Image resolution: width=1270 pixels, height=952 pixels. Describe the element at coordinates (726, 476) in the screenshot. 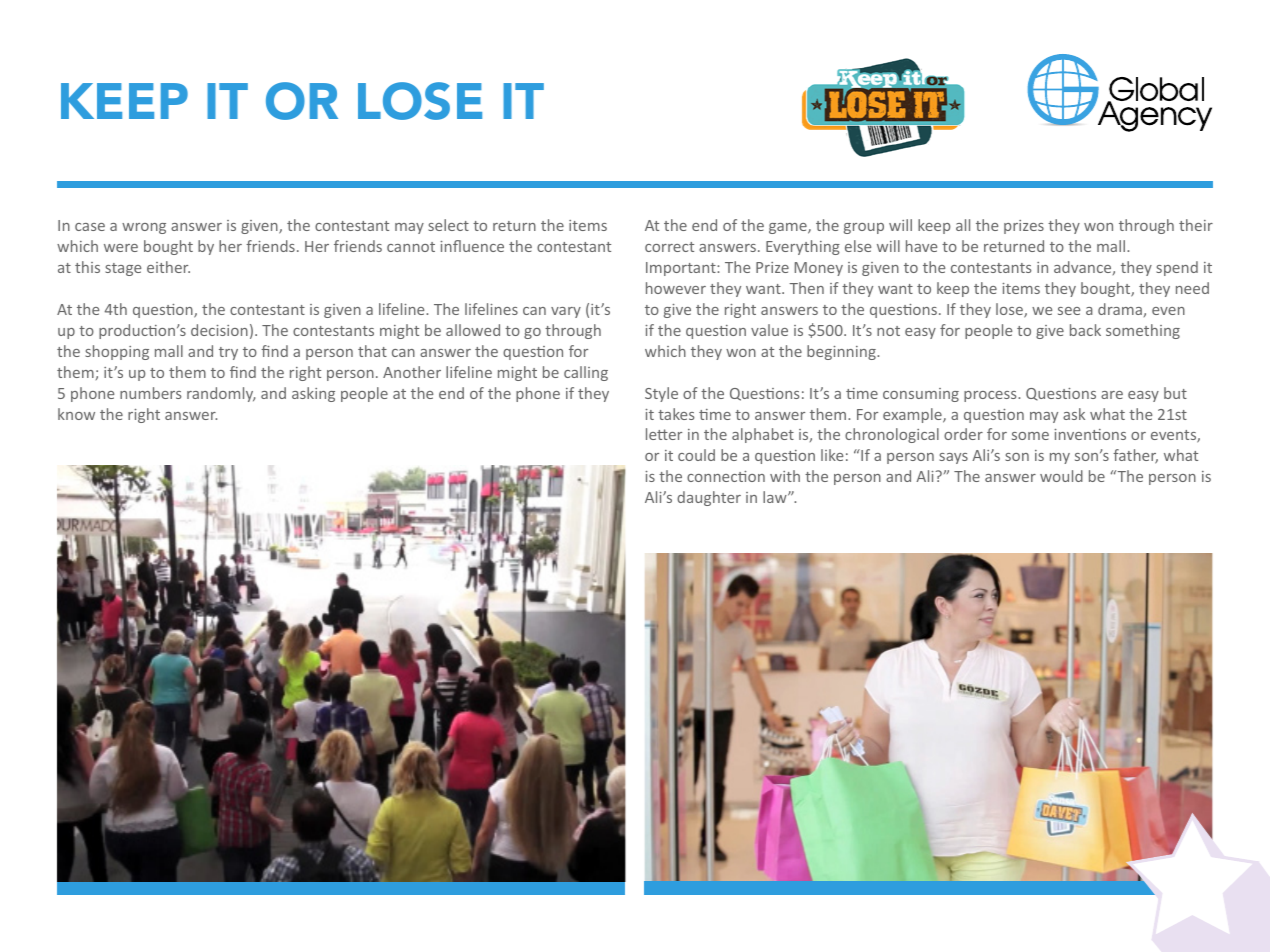

I see `connection` at that location.
